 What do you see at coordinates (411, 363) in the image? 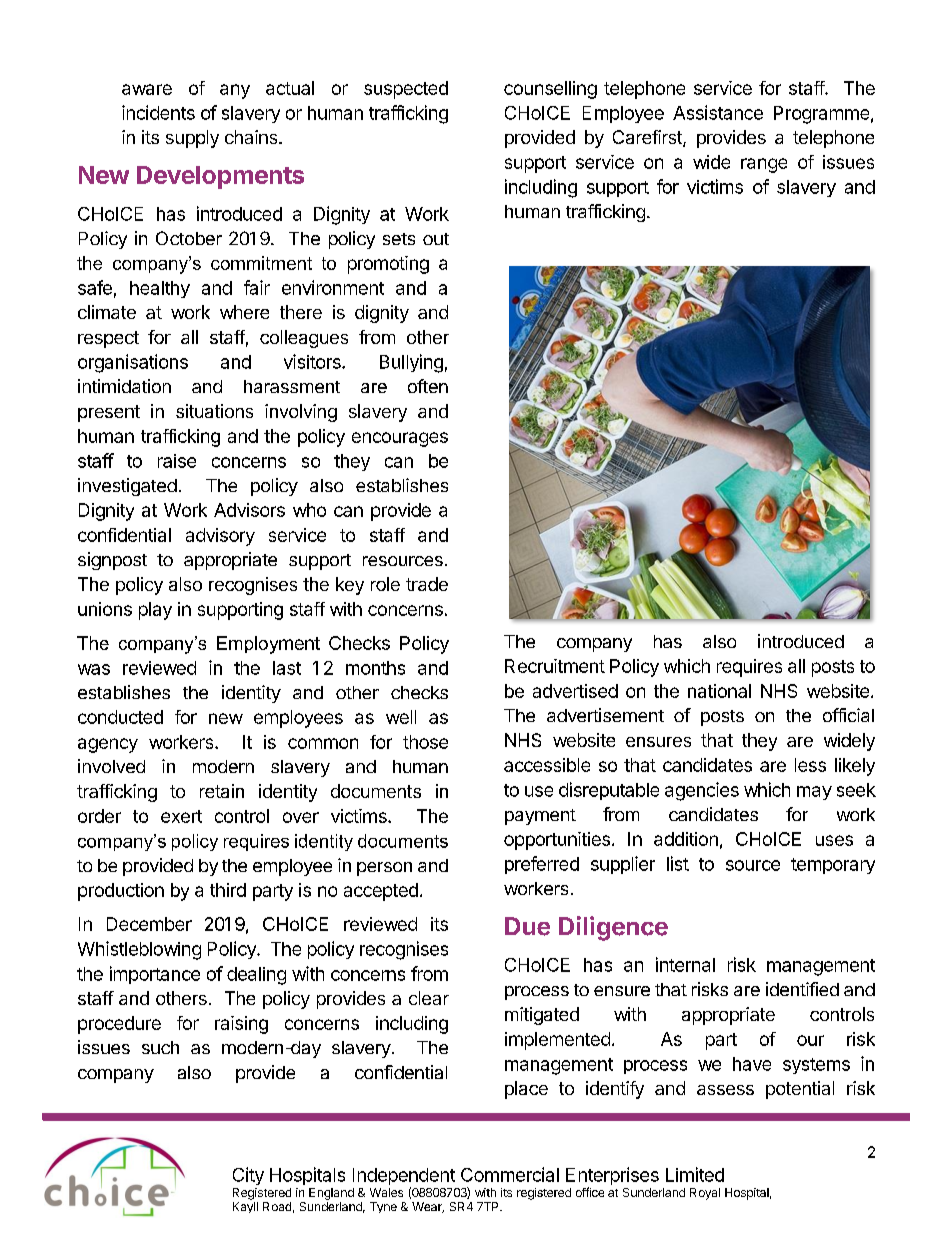
I see `Bullying` at bounding box center [411, 363].
